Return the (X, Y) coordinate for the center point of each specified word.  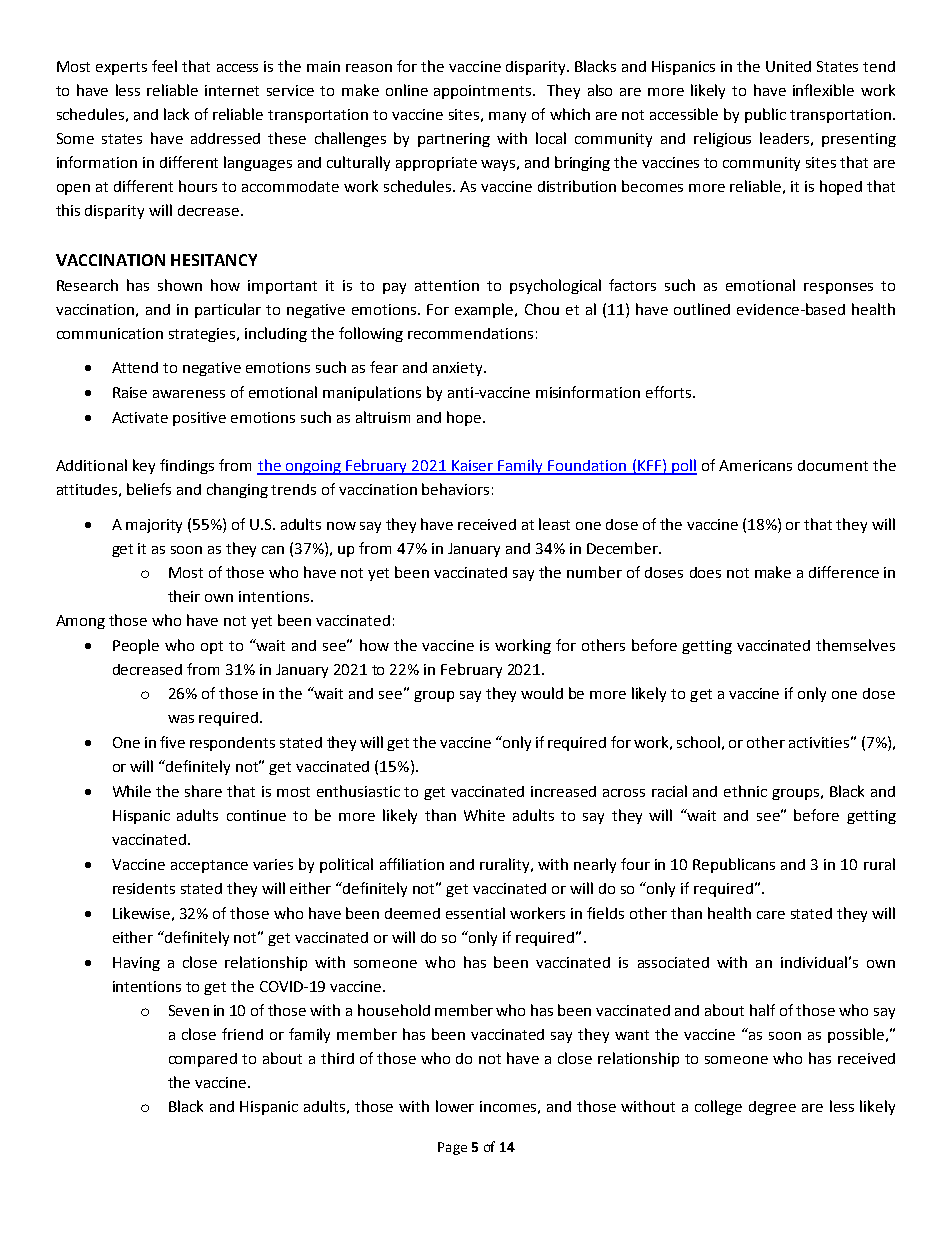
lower (455, 1106)
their (184, 596)
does (705, 572)
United (788, 66)
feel (164, 66)
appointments (484, 92)
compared (203, 1060)
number (594, 572)
